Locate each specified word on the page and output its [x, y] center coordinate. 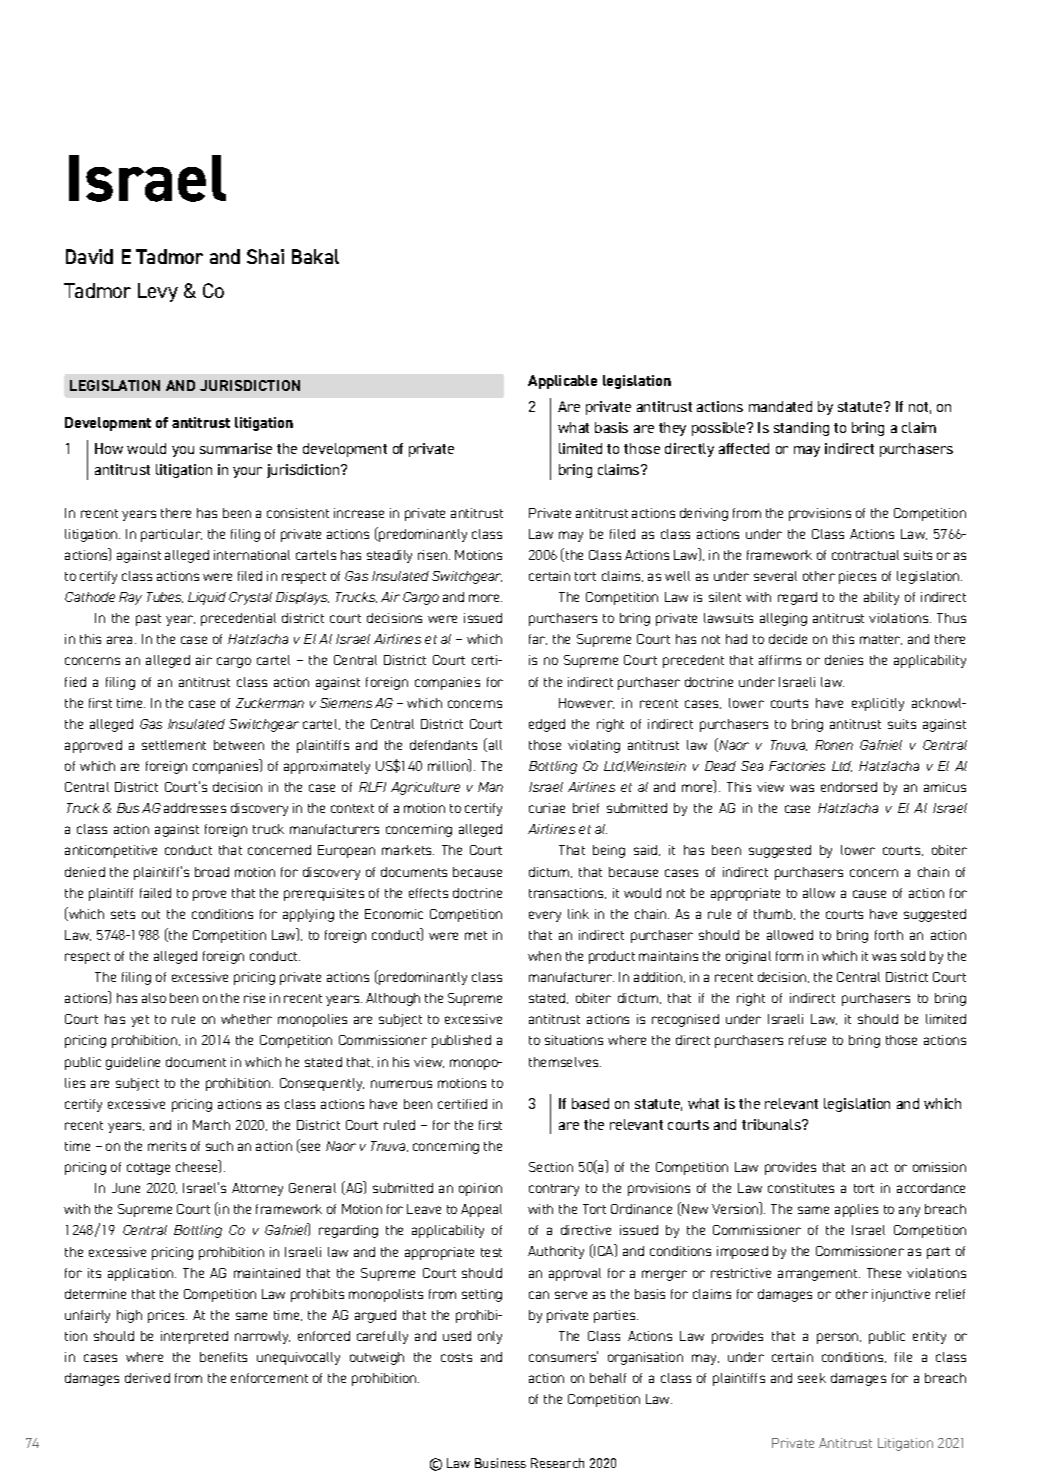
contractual [865, 555]
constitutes [801, 1188]
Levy [158, 292]
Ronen [834, 745]
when [544, 956]
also [154, 998]
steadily [389, 556]
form [789, 956]
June [126, 1188]
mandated [780, 406]
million [449, 765]
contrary [554, 1190]
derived [147, 1378]
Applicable [562, 382]
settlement [174, 745]
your [247, 472]
